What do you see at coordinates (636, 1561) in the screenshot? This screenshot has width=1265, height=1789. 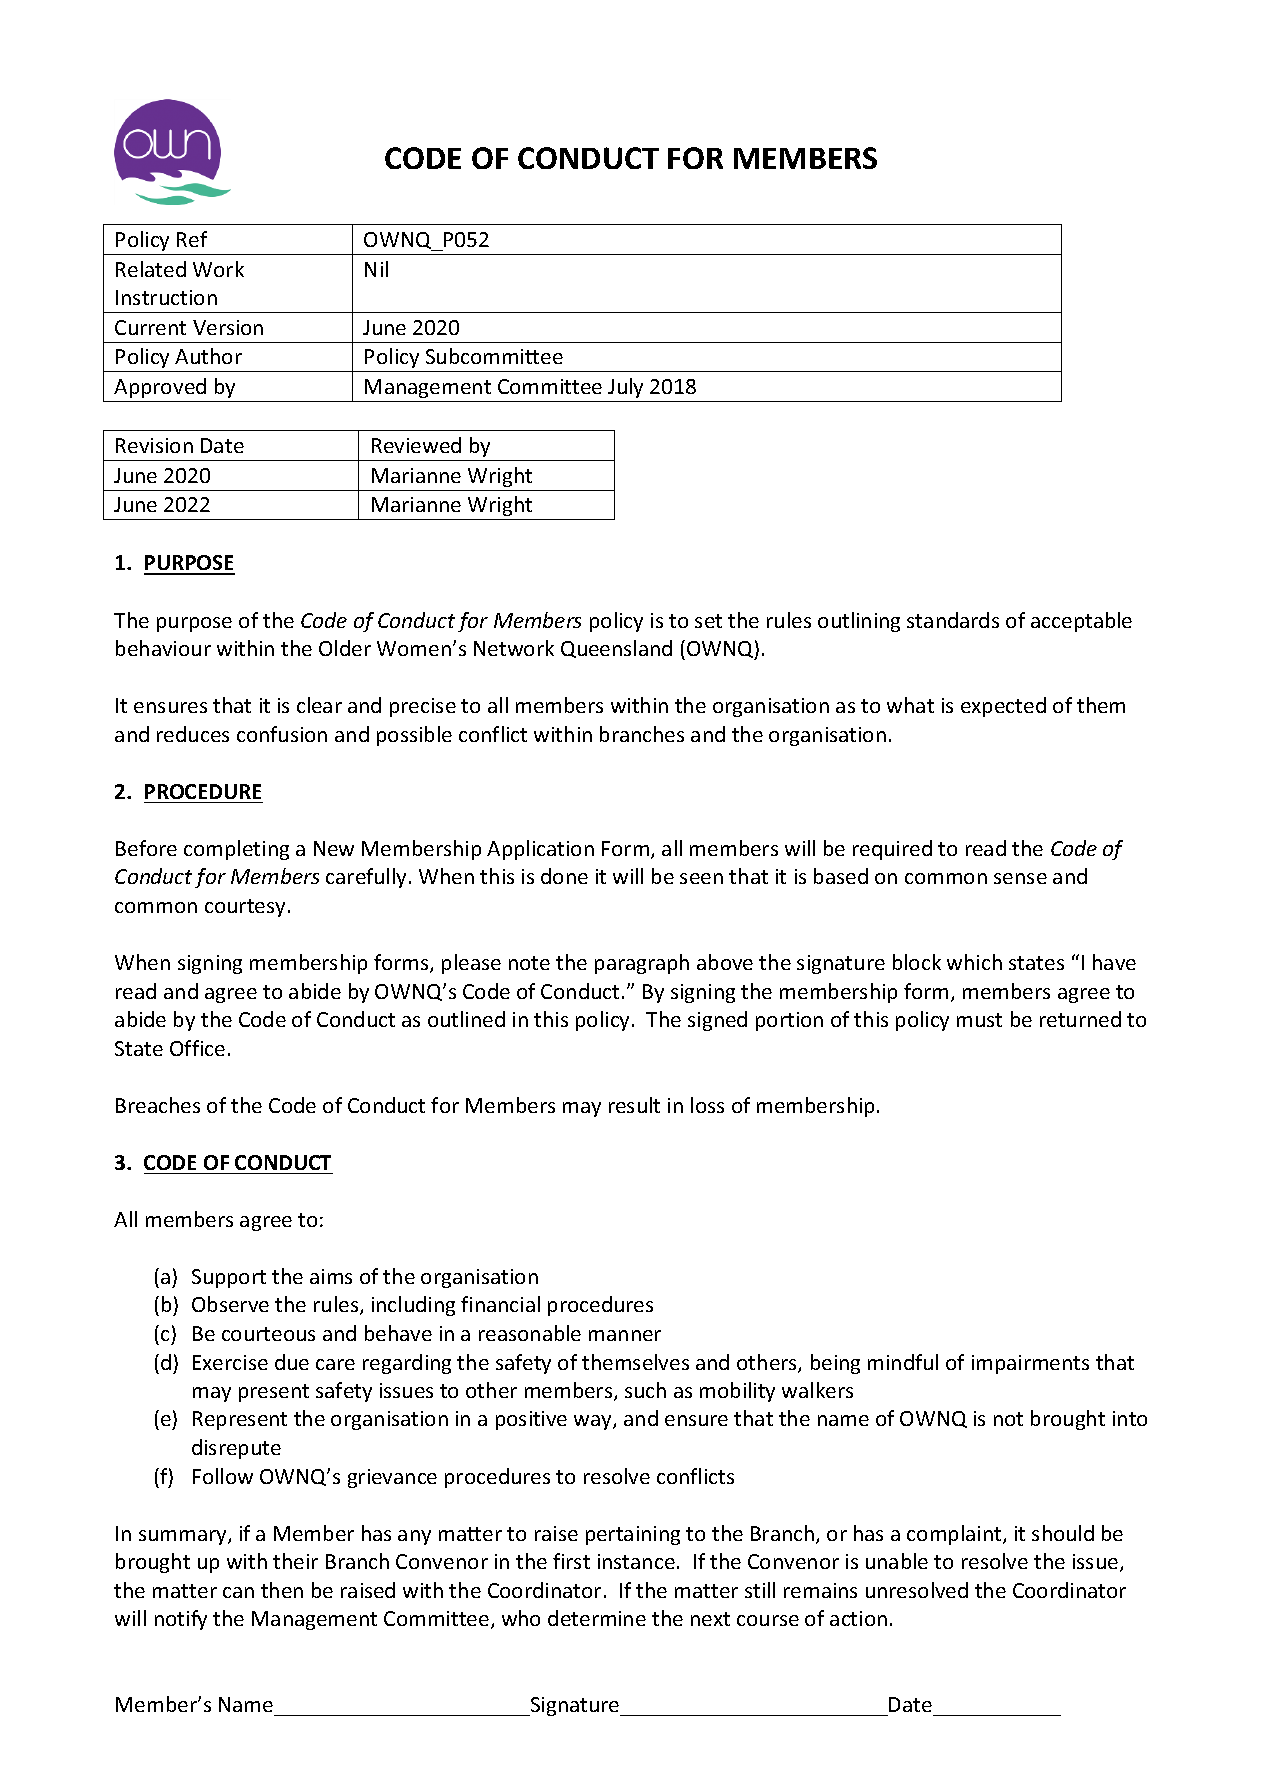 I see `instance` at bounding box center [636, 1561].
